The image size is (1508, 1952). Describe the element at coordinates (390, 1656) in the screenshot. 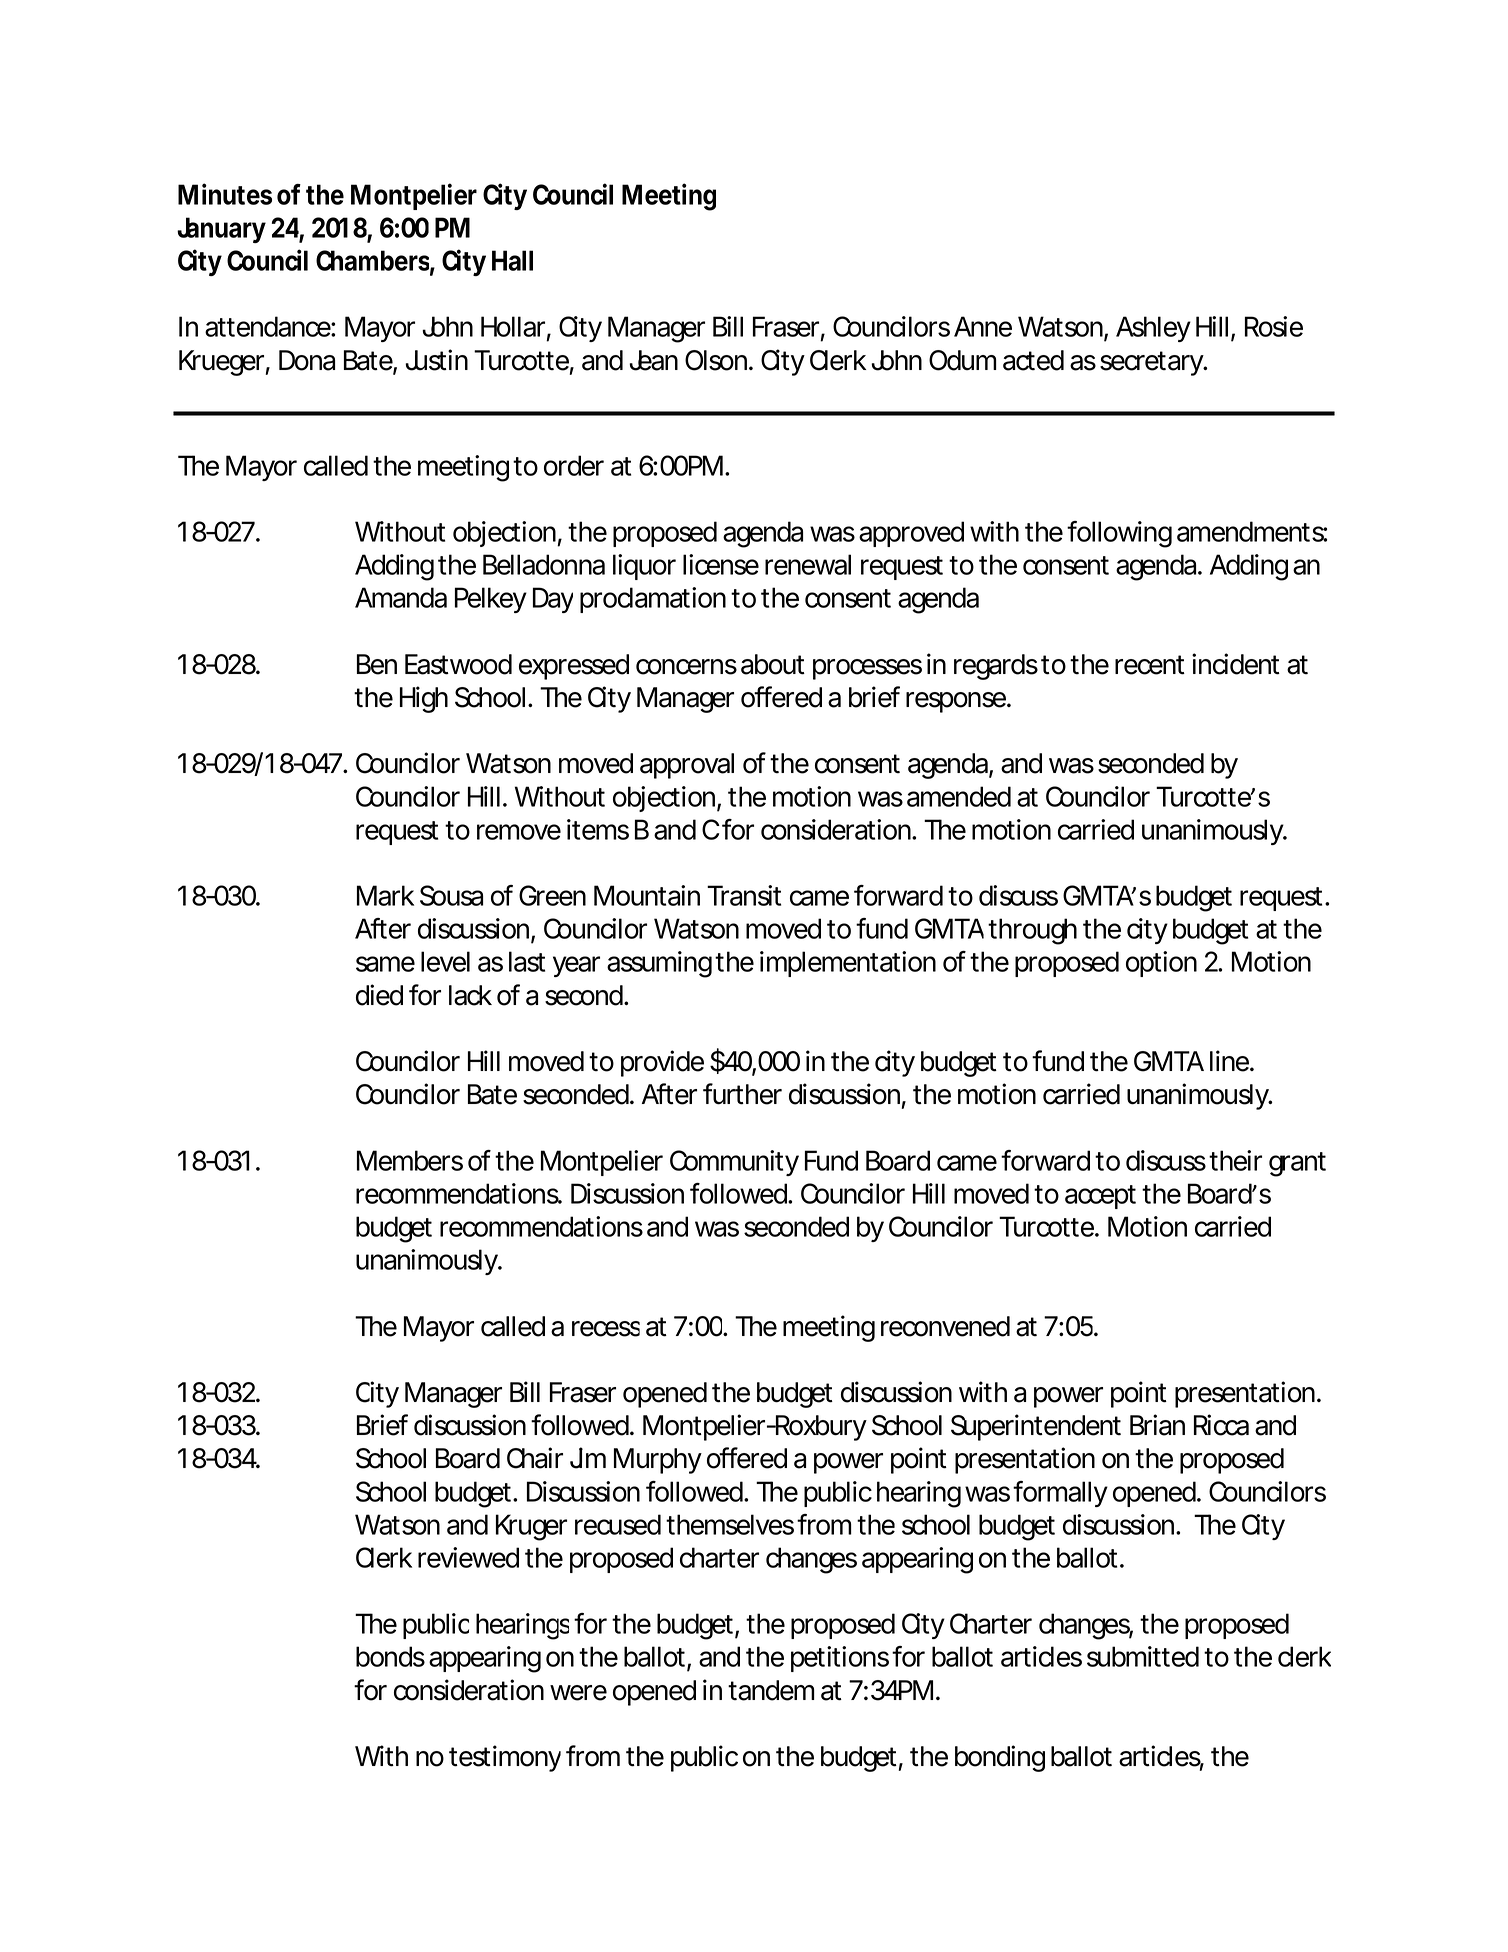

I see `bonds` at that location.
